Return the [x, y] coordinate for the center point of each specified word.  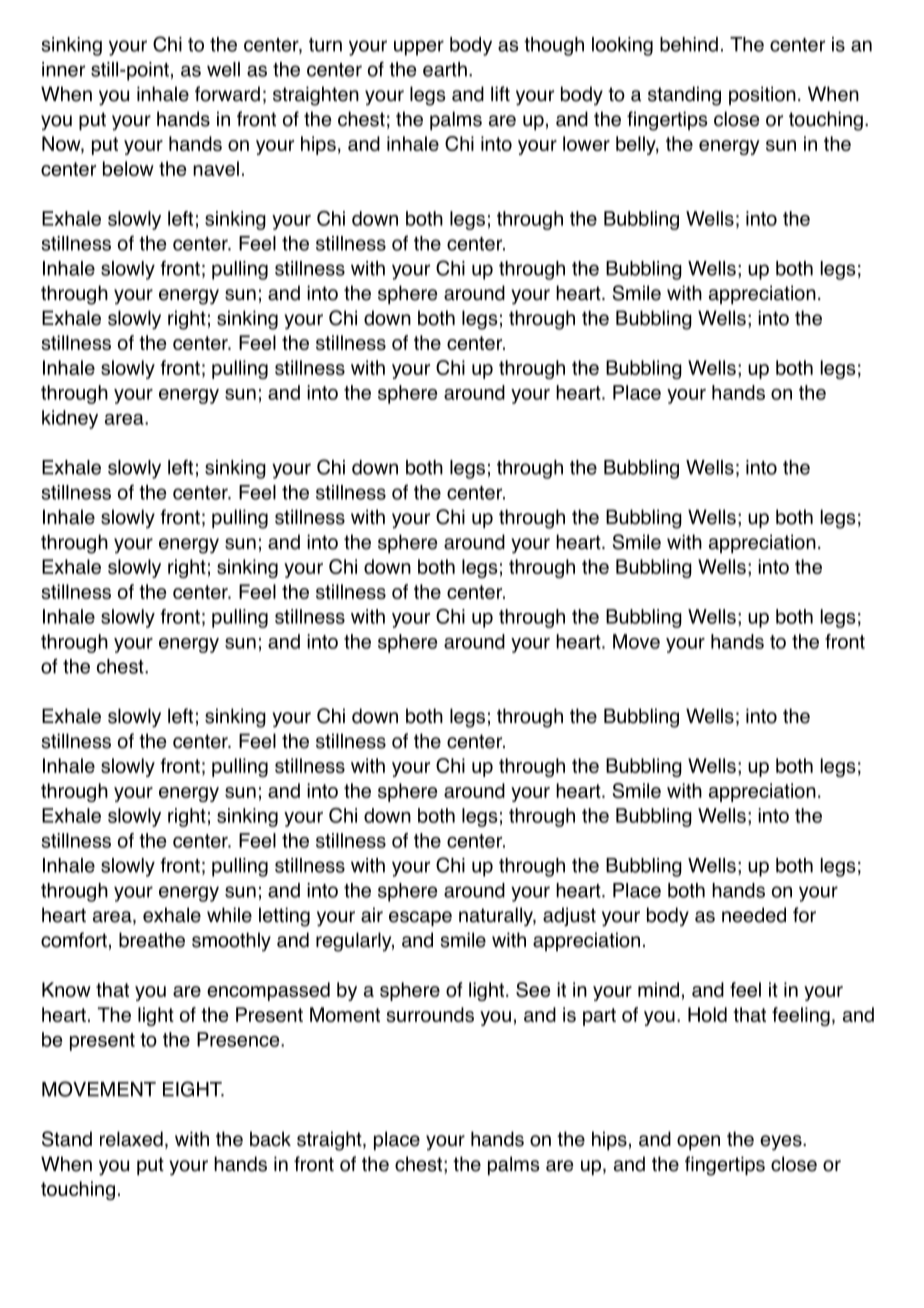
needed [754, 915]
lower [586, 143]
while [229, 915]
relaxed [131, 1139]
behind [689, 44]
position [762, 95]
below [128, 168]
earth [445, 69]
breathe [152, 940]
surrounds [430, 1014]
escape [420, 918]
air [372, 915]
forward [227, 94]
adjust [569, 916]
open [698, 1142]
